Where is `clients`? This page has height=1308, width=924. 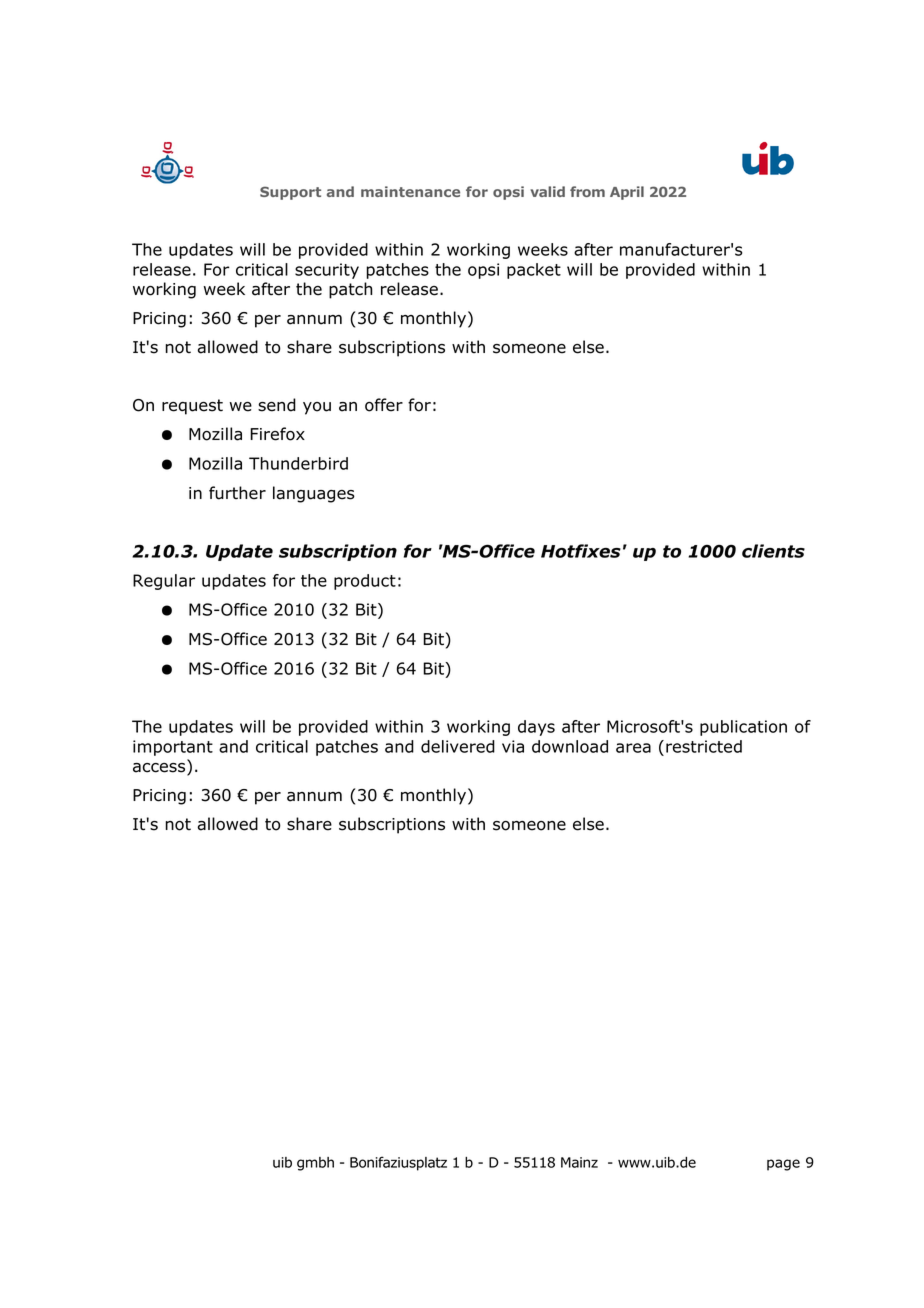 clients is located at coordinates (773, 551).
